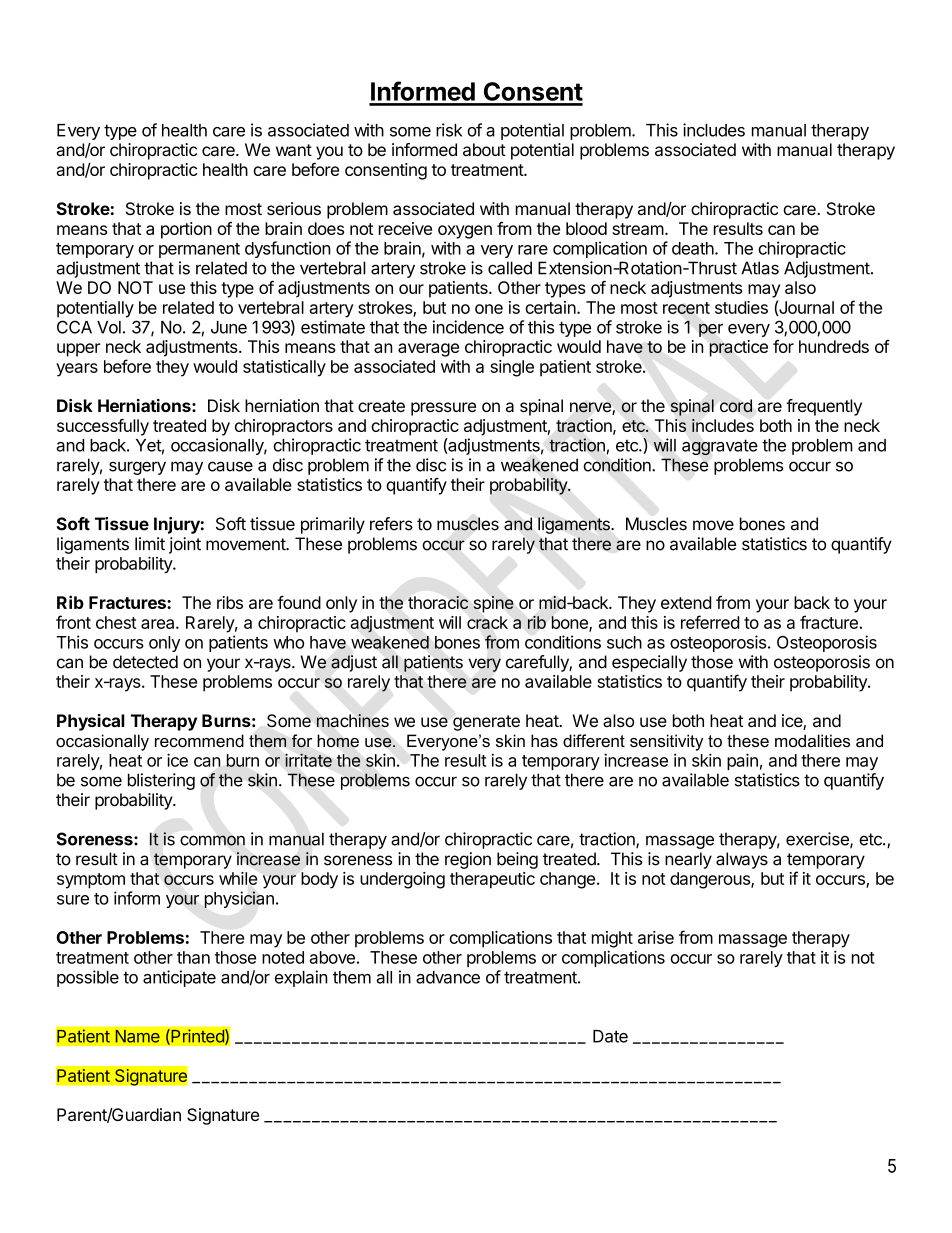 This screenshot has width=952, height=1233. I want to click on recommend, so click(199, 740).
